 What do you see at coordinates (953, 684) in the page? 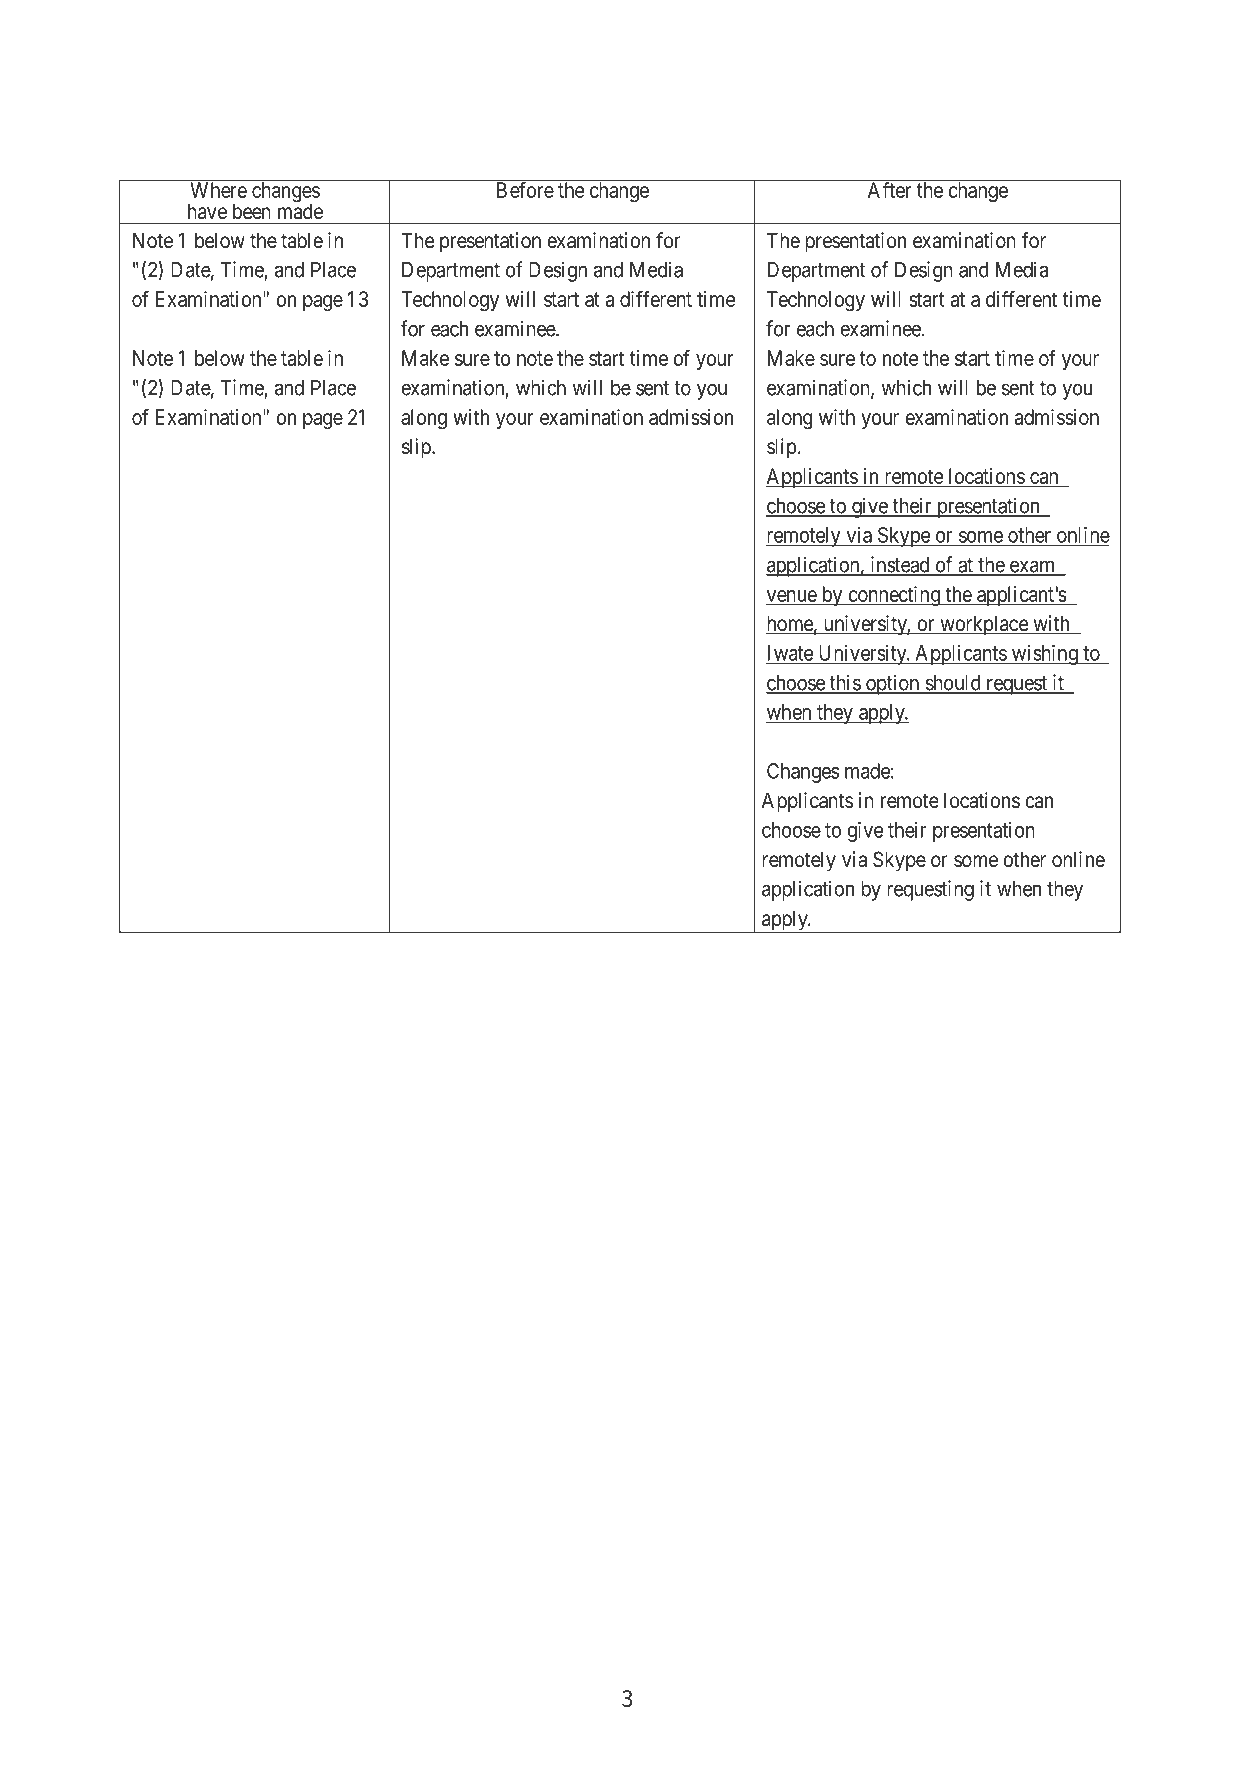
I see `should` at bounding box center [953, 684].
